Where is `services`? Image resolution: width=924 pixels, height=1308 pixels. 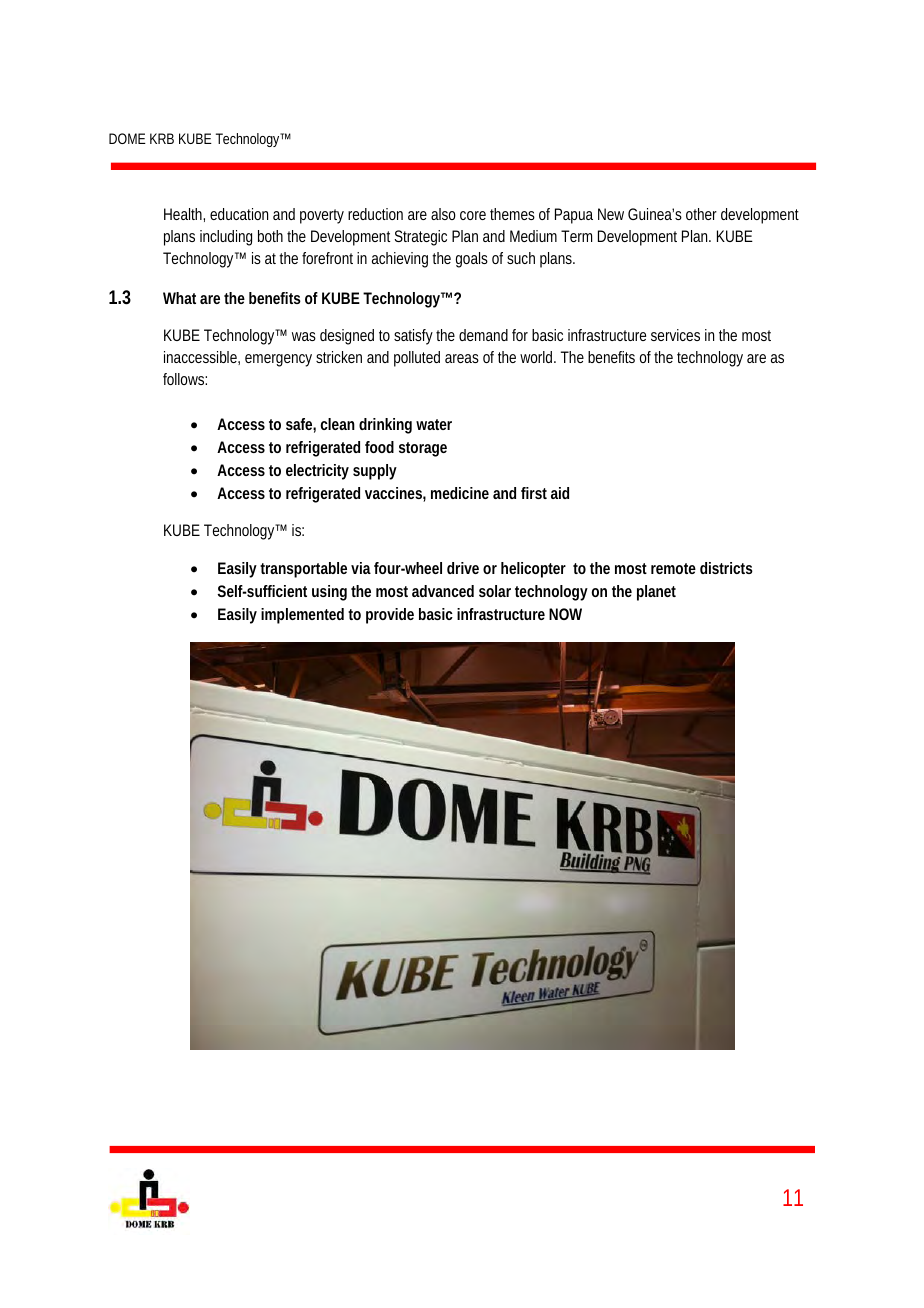
services is located at coordinates (675, 335).
